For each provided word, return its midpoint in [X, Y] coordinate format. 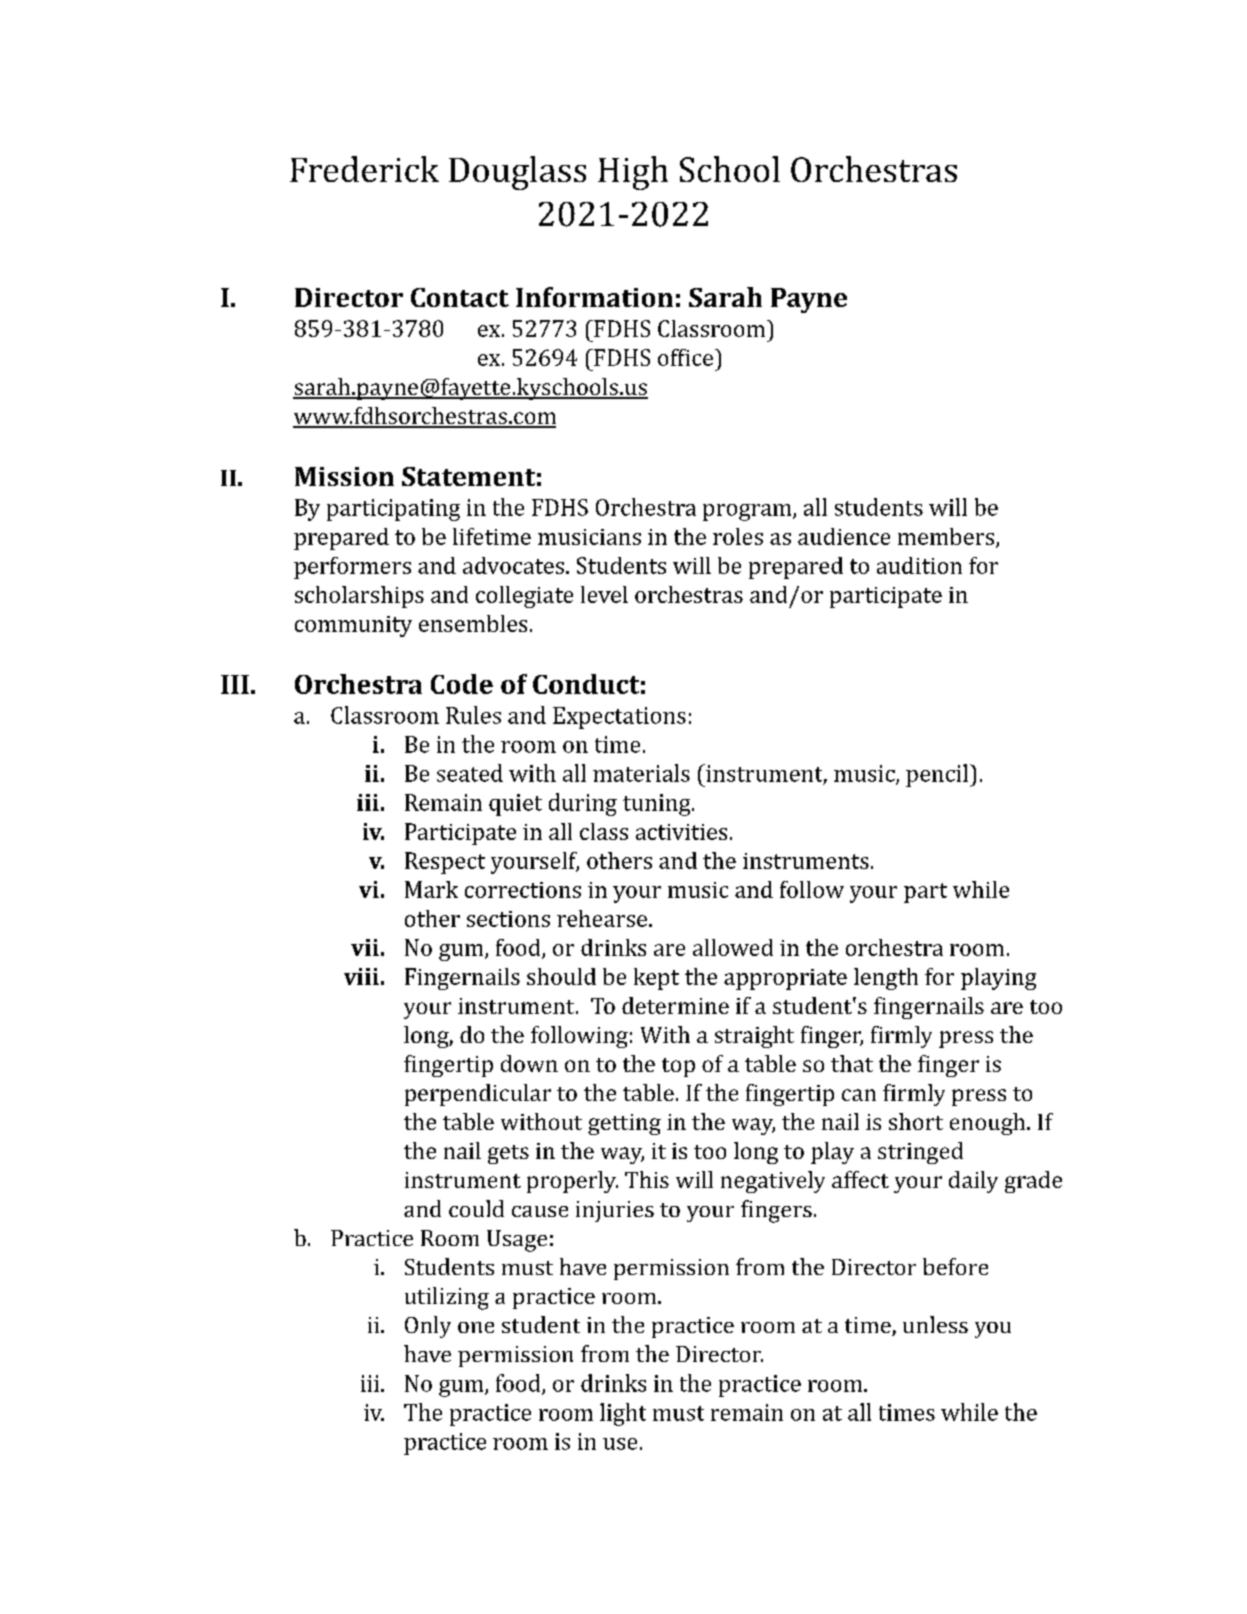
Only [428, 1327]
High [633, 173]
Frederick [364, 169]
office [685, 357]
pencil [937, 775]
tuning [658, 805]
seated [470, 773]
